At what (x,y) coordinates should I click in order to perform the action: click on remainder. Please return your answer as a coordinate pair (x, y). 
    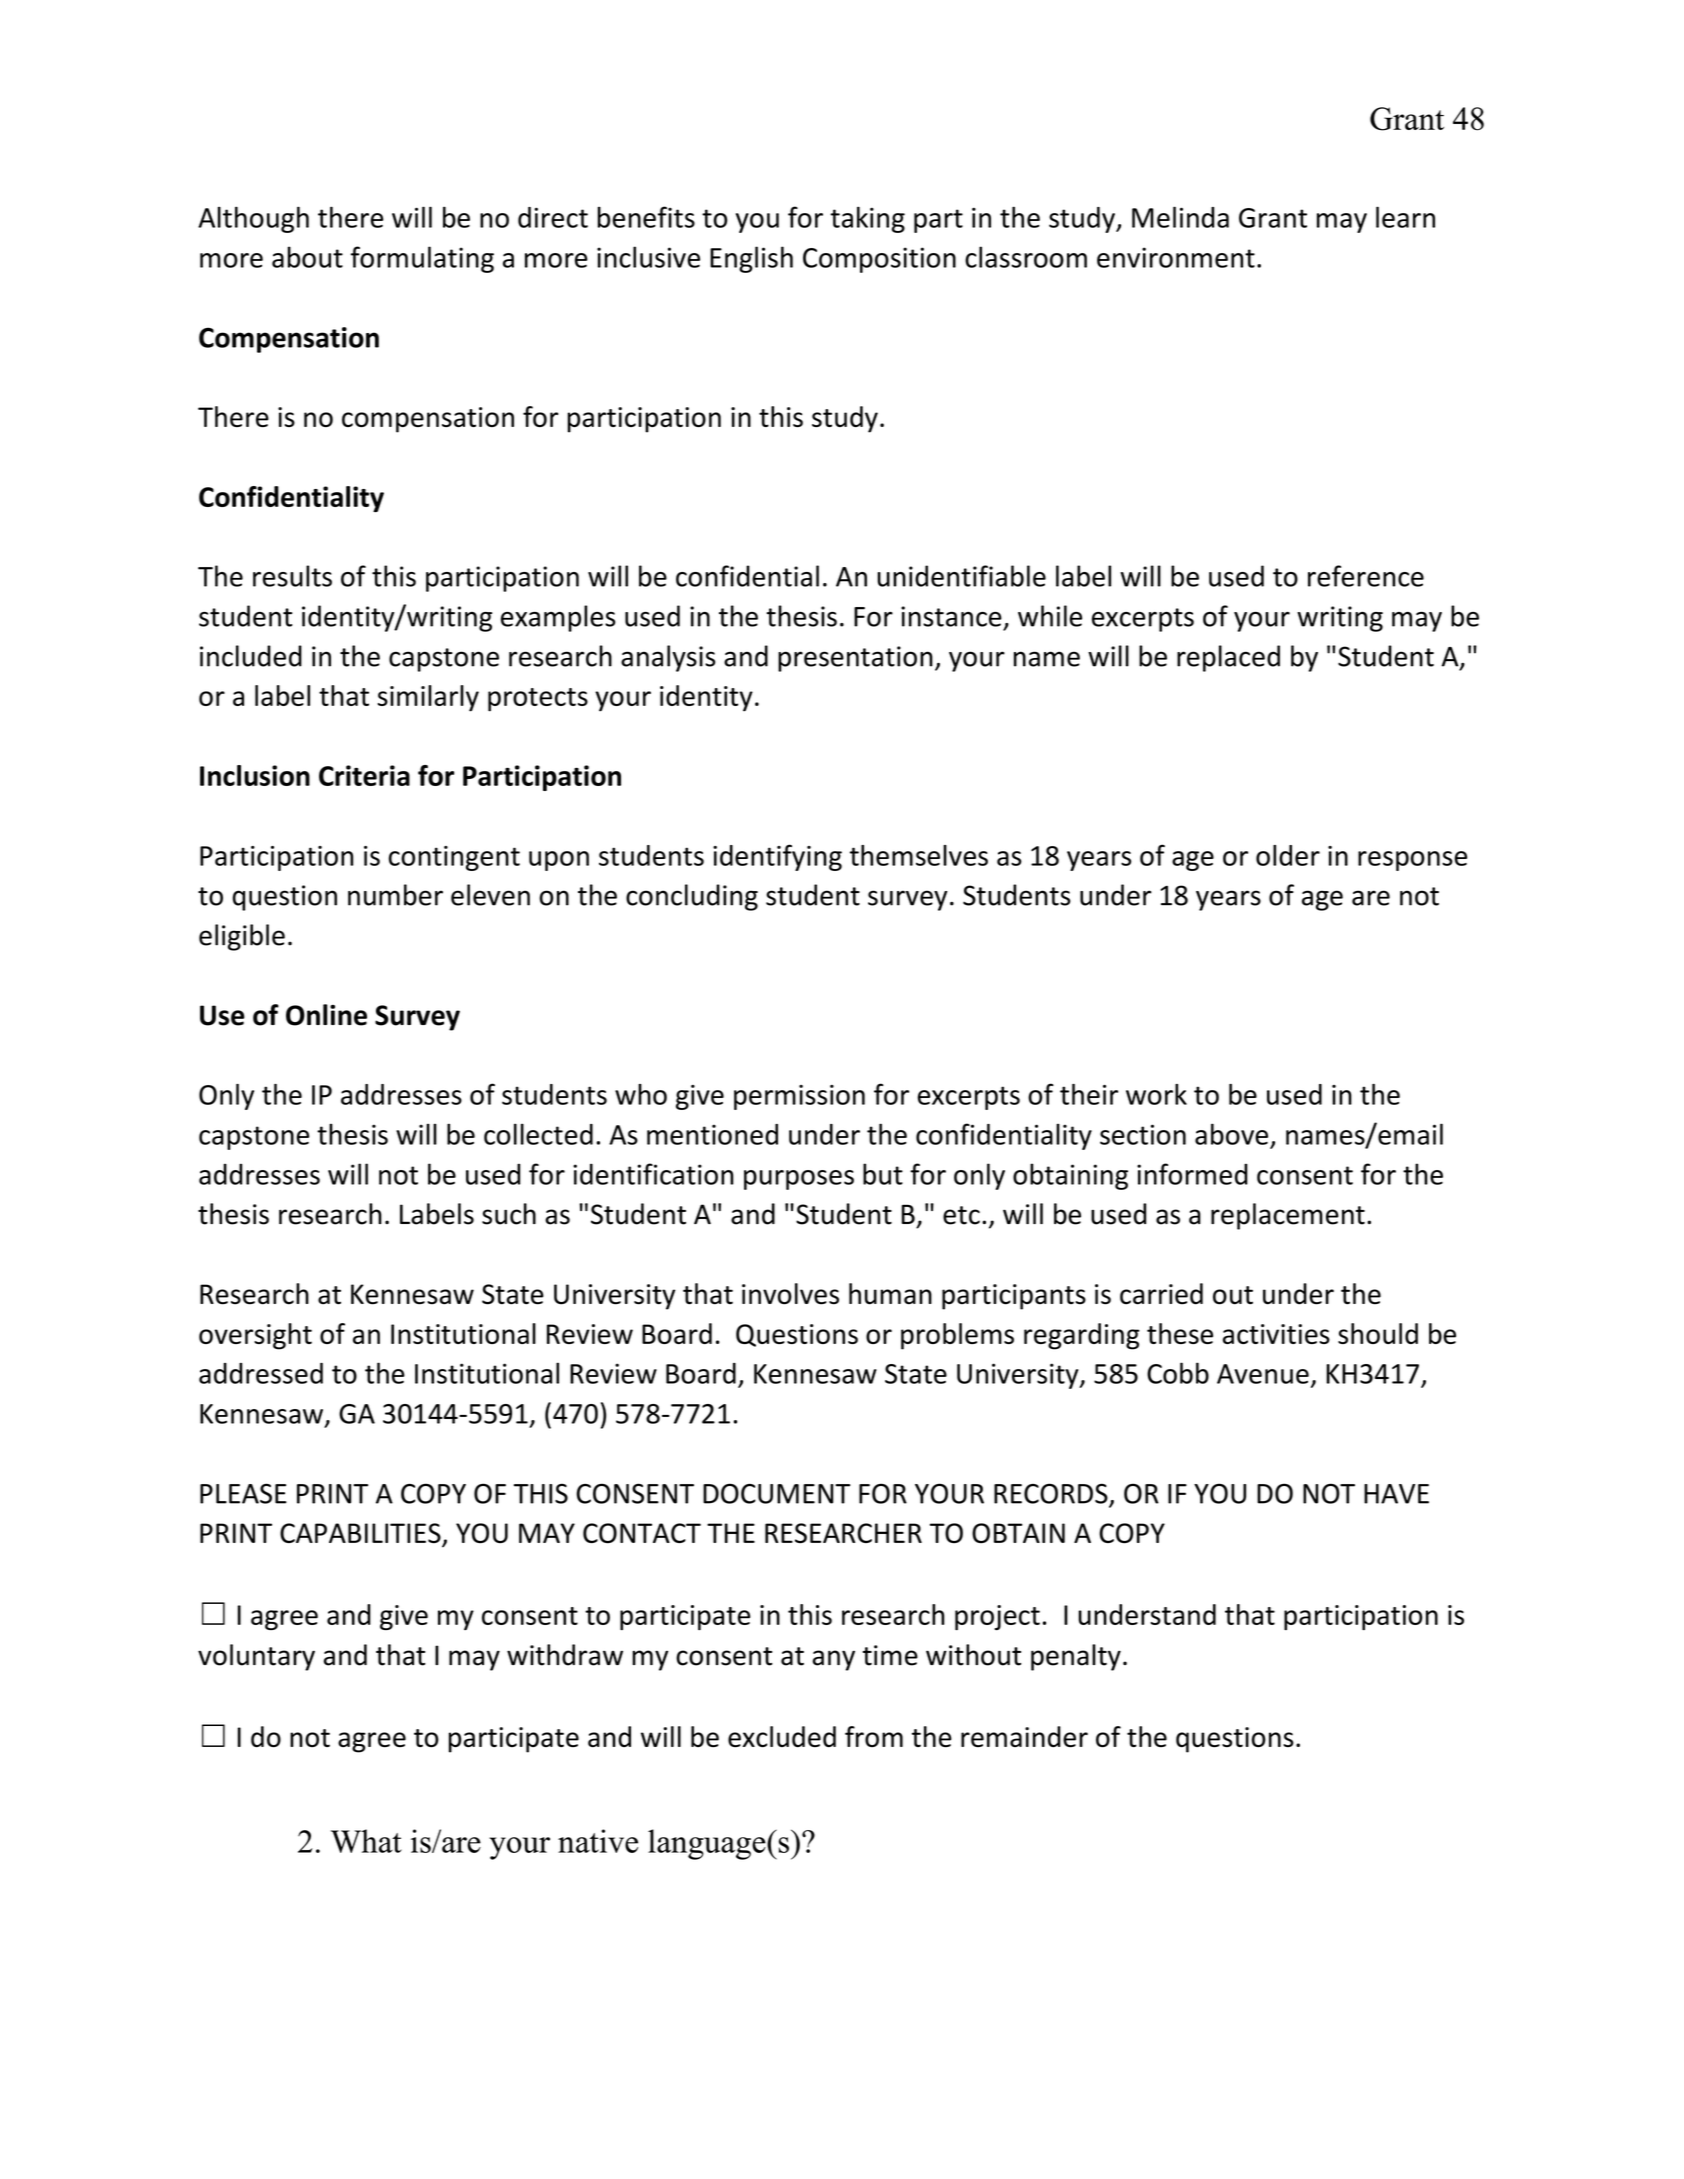
    Looking at the image, I should click on (1024, 1737).
